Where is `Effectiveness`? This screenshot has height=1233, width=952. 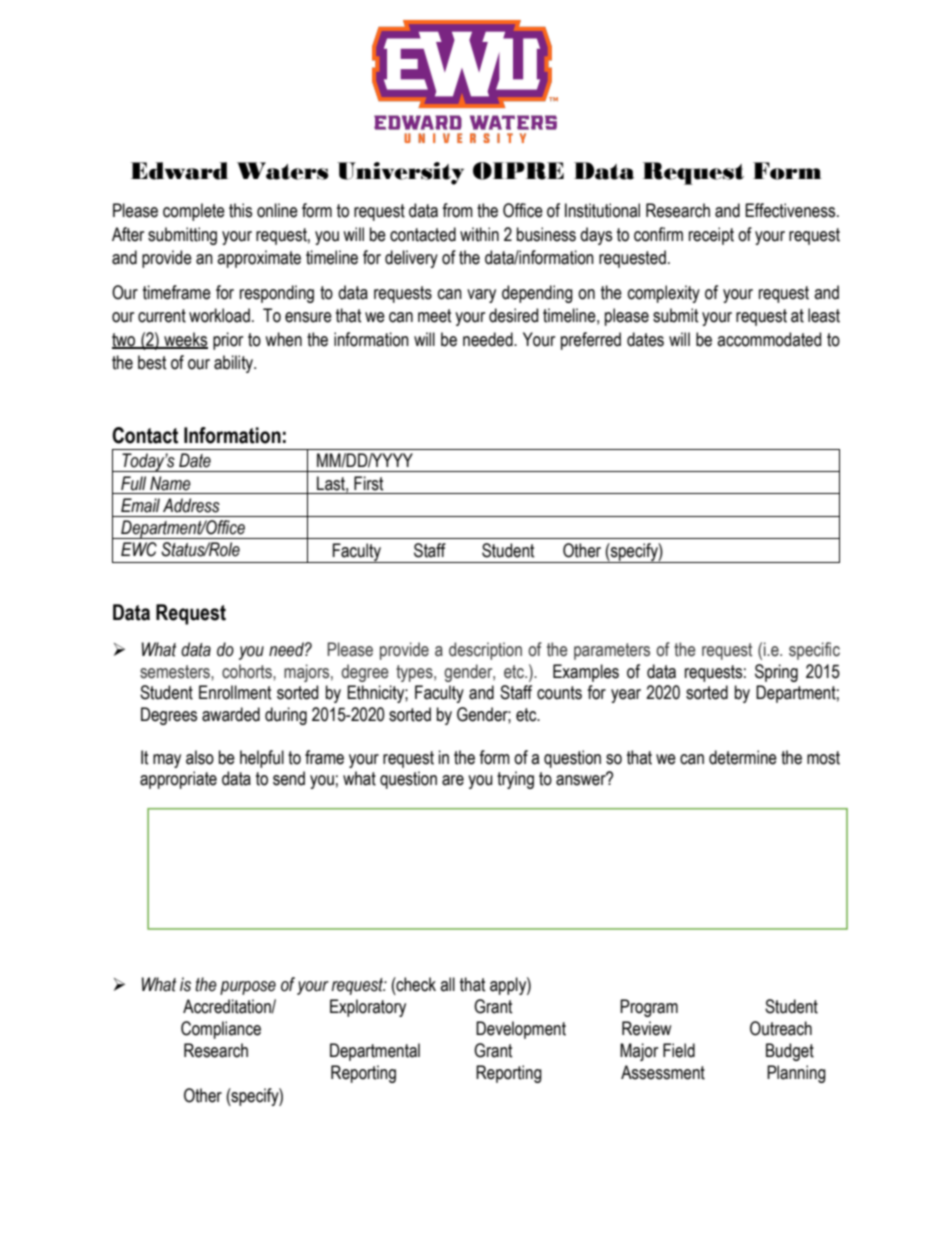
Effectiveness is located at coordinates (791, 210).
